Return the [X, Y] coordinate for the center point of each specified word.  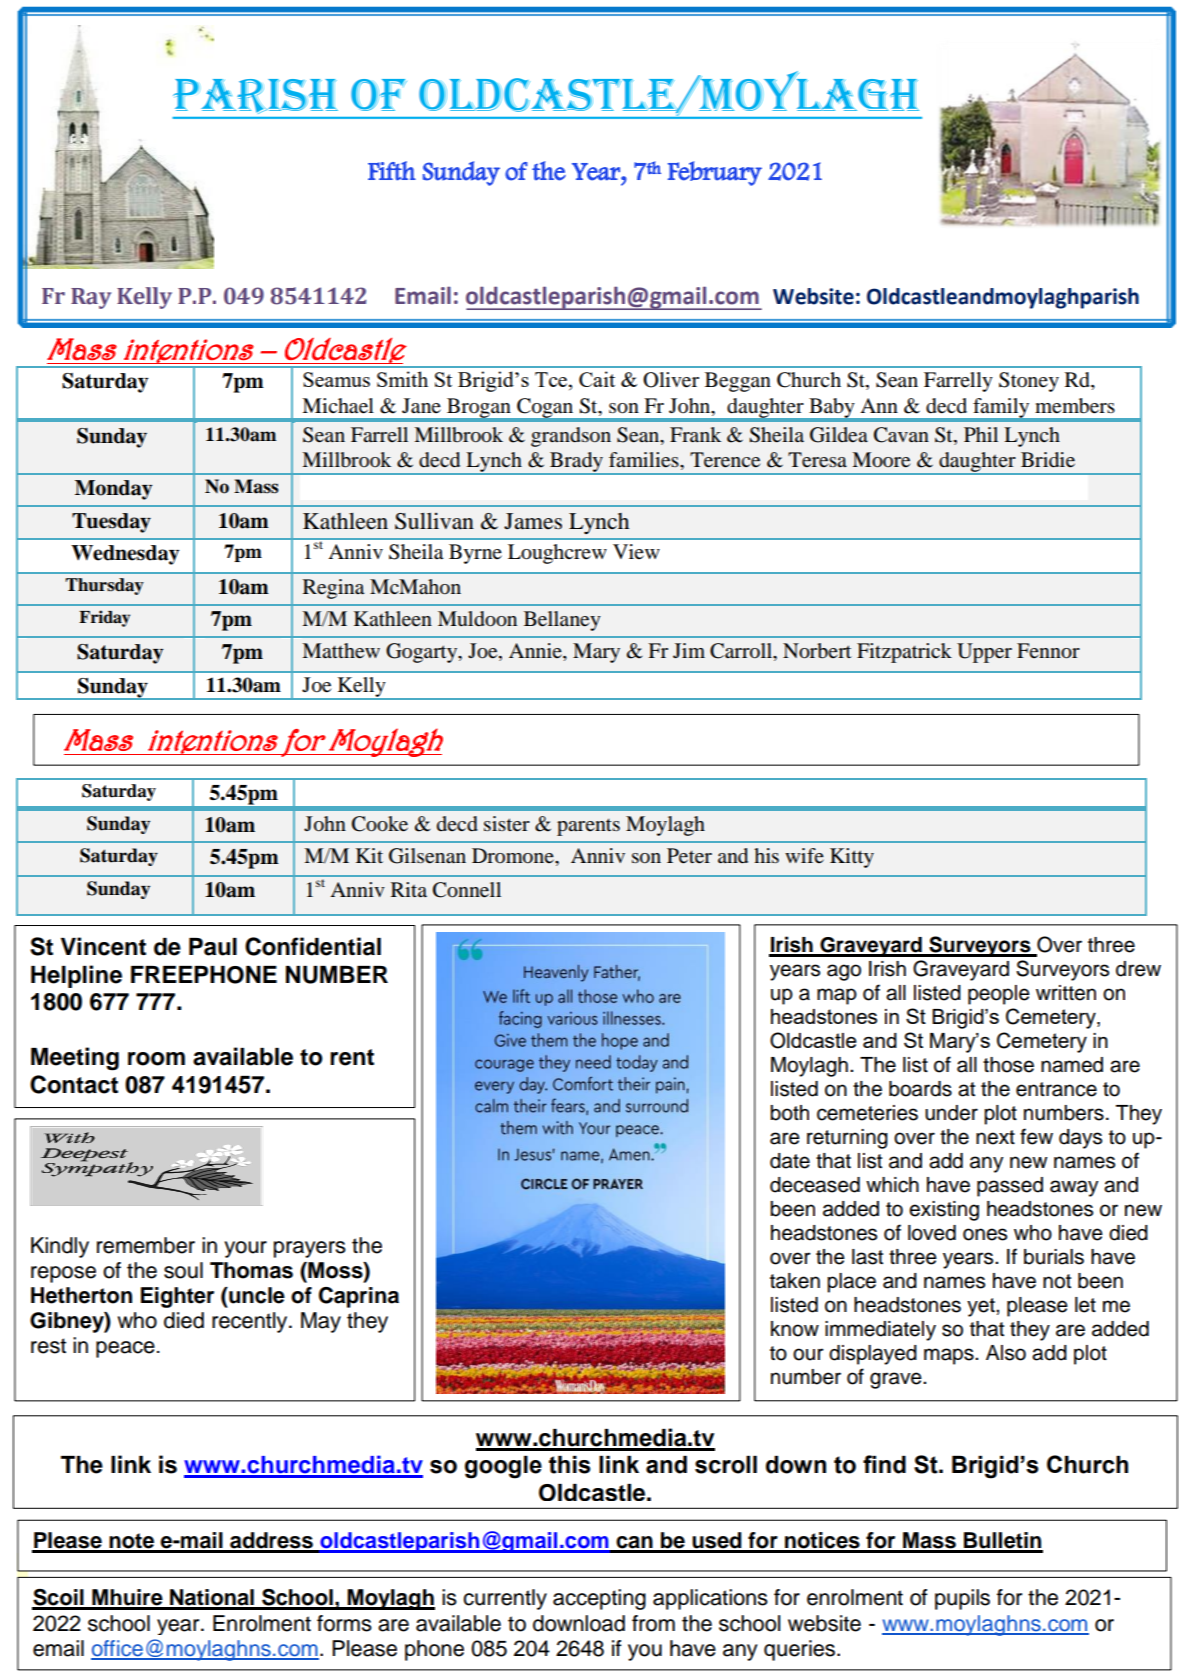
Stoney [1029, 382]
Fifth [392, 171]
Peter [689, 856]
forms [344, 1623]
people [999, 995]
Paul [213, 947]
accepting [599, 1599]
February [715, 173]
